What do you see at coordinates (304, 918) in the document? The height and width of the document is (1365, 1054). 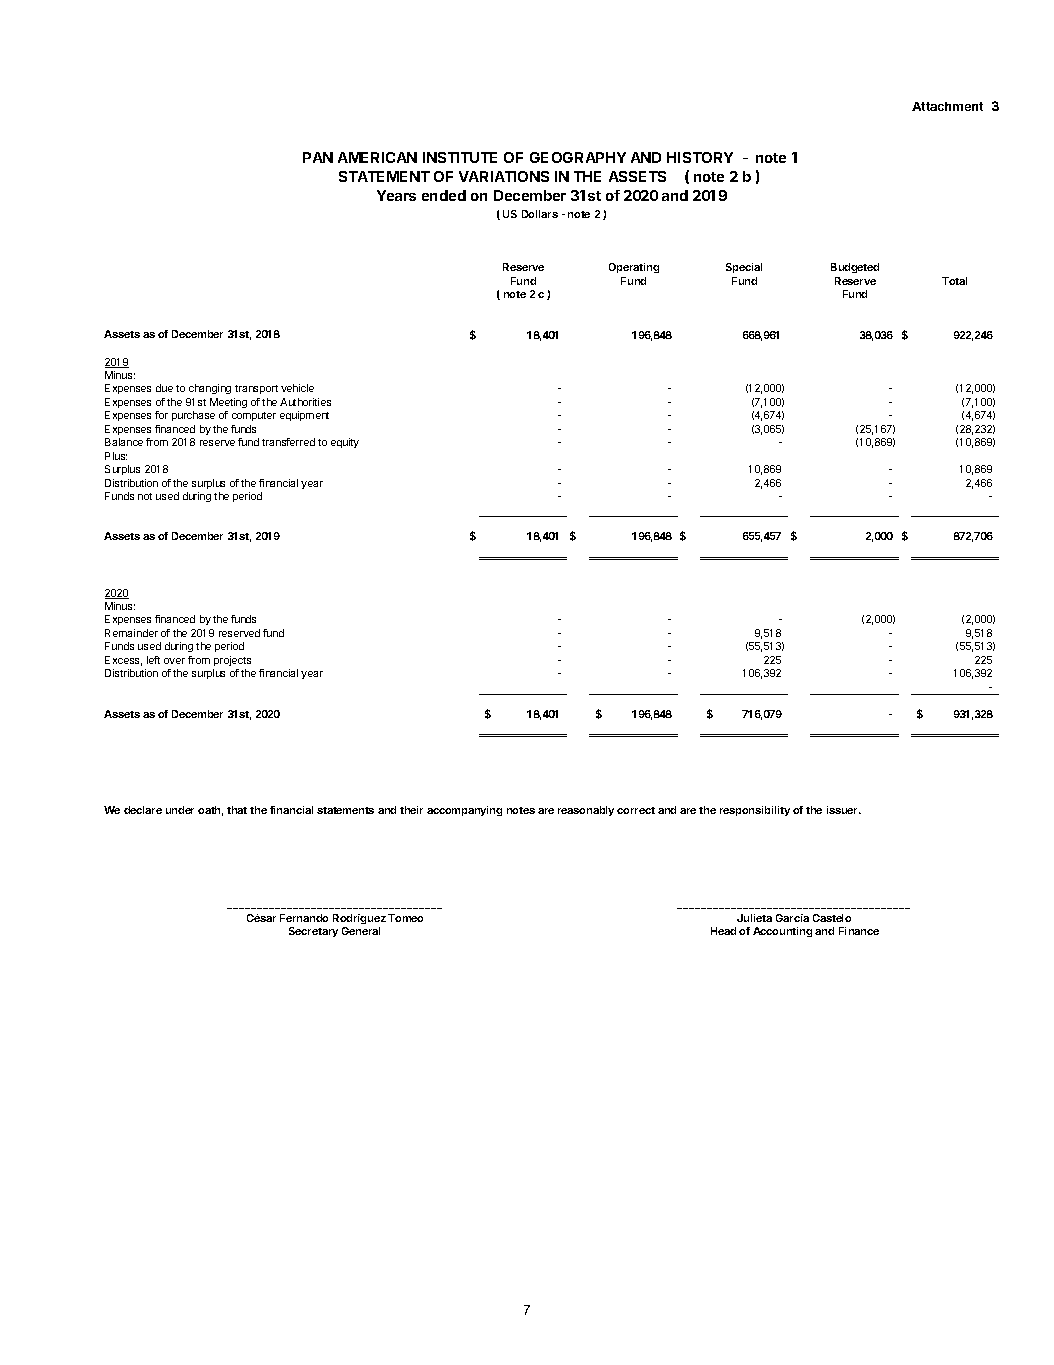 I see `Fernando` at bounding box center [304, 918].
